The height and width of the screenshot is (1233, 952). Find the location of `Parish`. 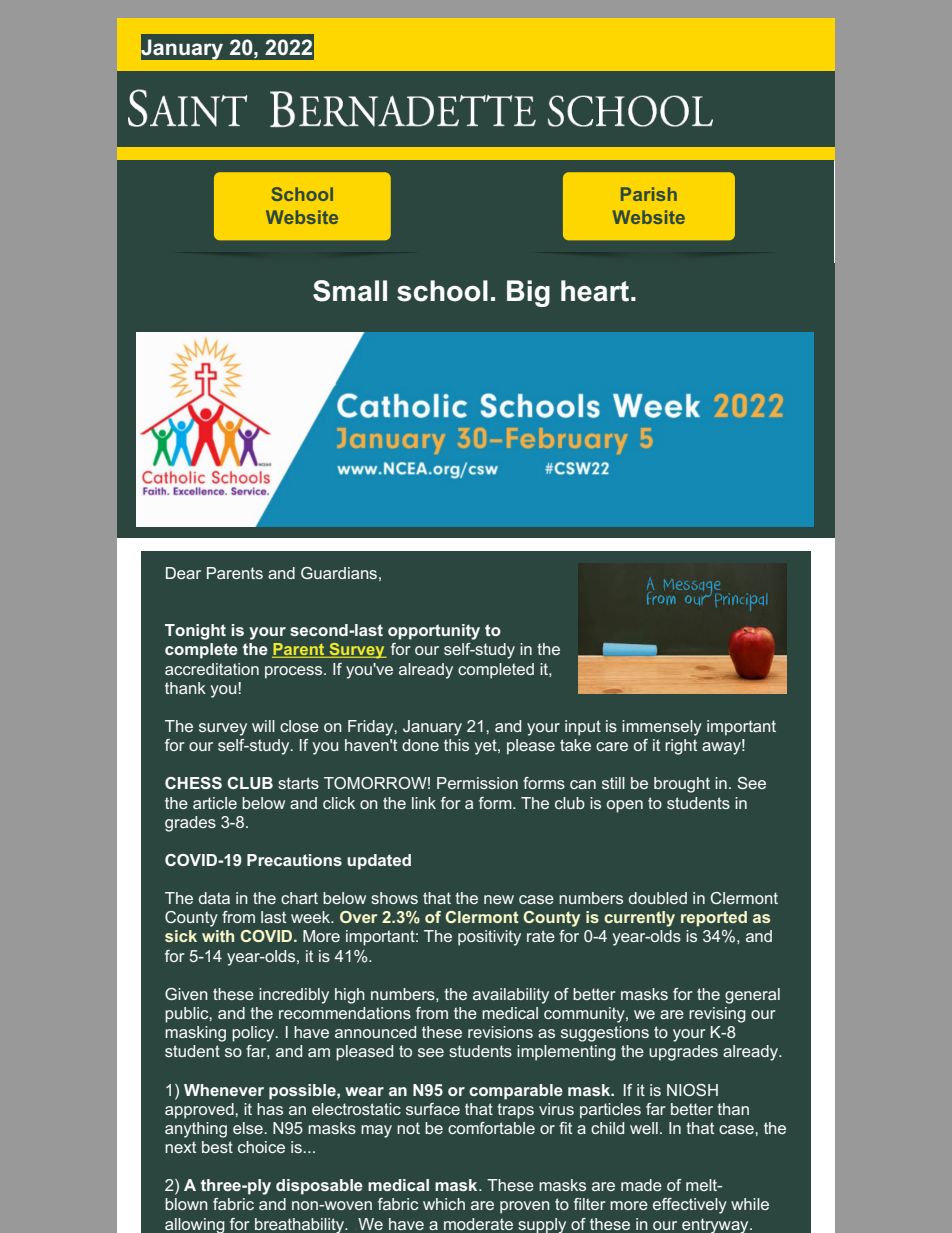

Parish is located at coordinates (649, 194).
